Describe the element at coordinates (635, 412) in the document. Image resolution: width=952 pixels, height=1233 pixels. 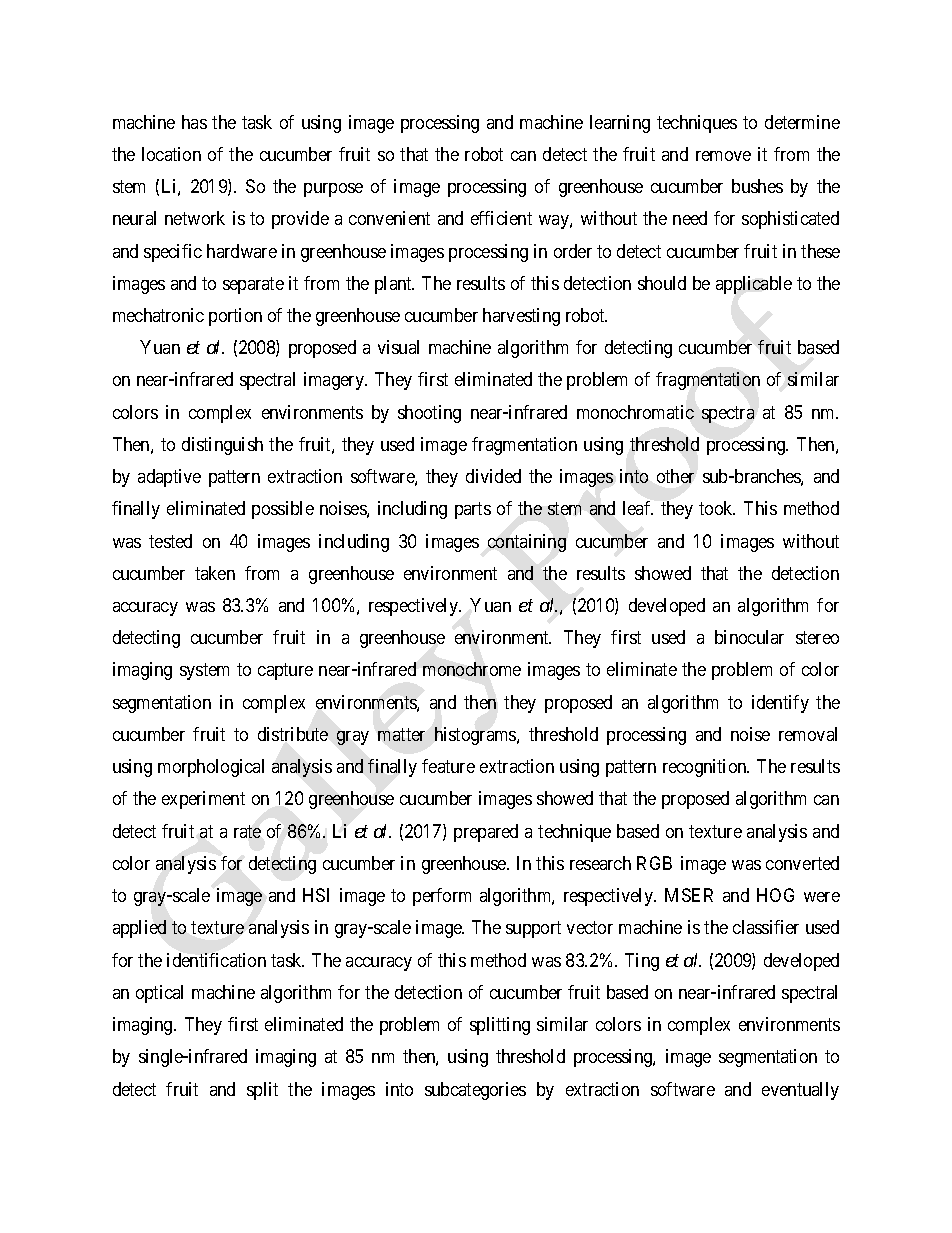
I see `monochromatic` at that location.
